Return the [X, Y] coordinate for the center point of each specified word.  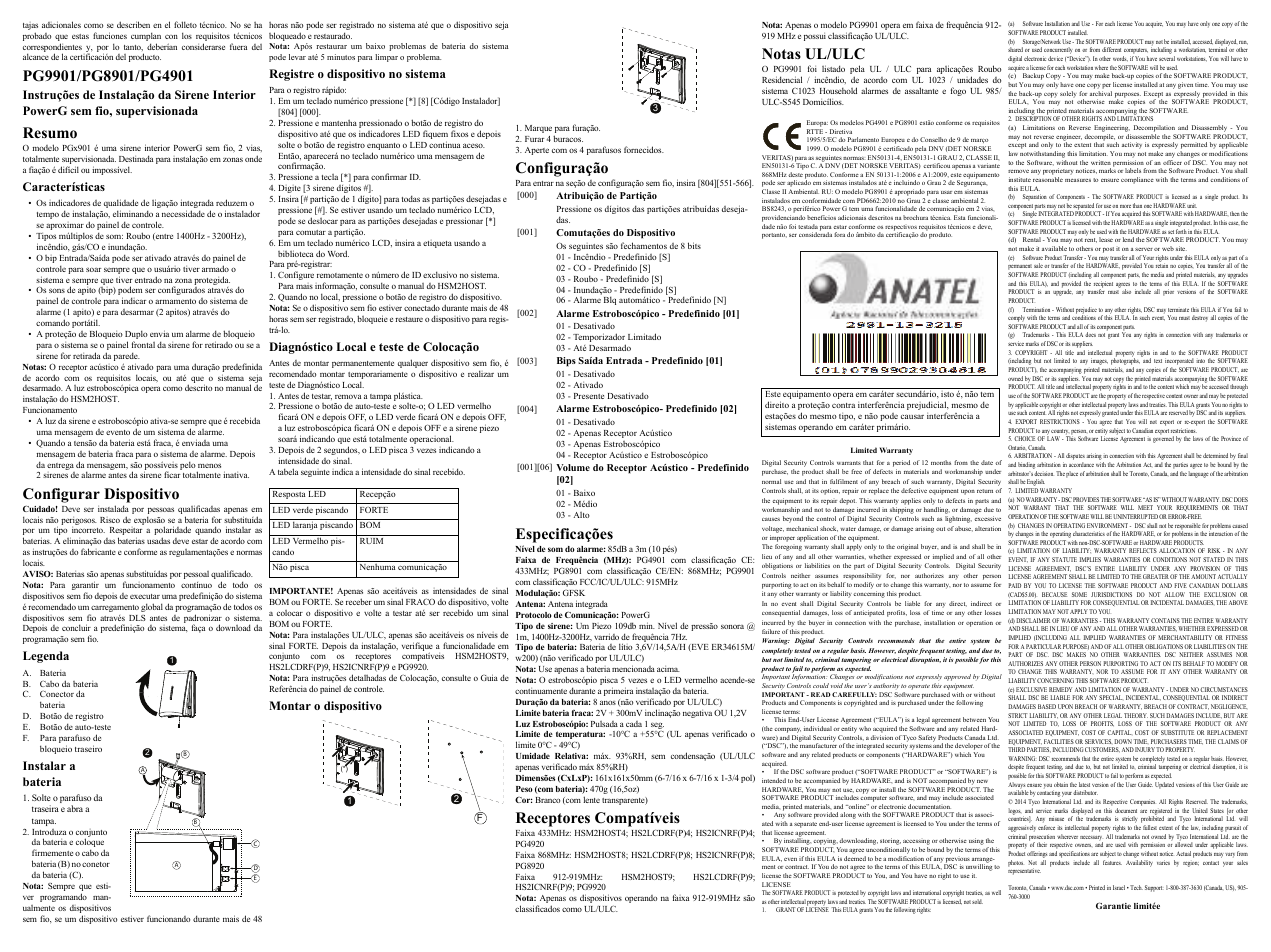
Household [838, 90]
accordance [1081, 464]
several [1167, 58]
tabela [288, 471]
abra [75, 808]
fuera [238, 46]
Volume [573, 467]
